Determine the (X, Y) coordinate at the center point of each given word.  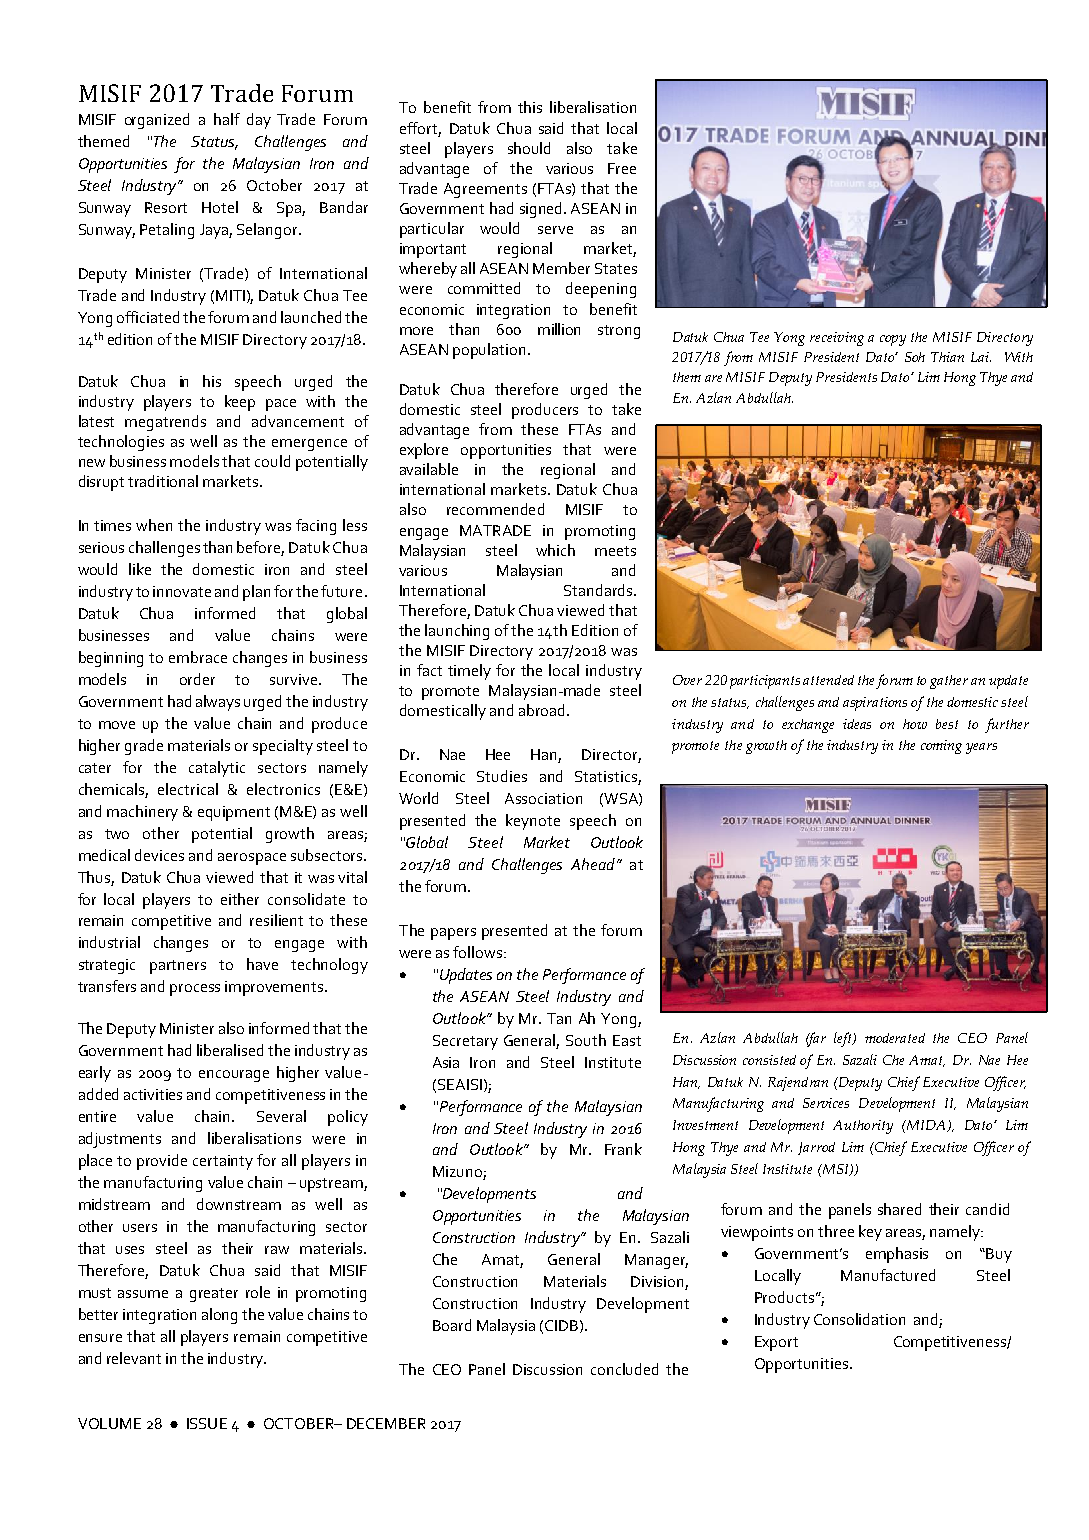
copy (893, 340)
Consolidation (859, 1319)
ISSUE (207, 1423)
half (227, 119)
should (529, 148)
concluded (624, 1369)
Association (543, 798)
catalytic (217, 769)
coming (941, 747)
